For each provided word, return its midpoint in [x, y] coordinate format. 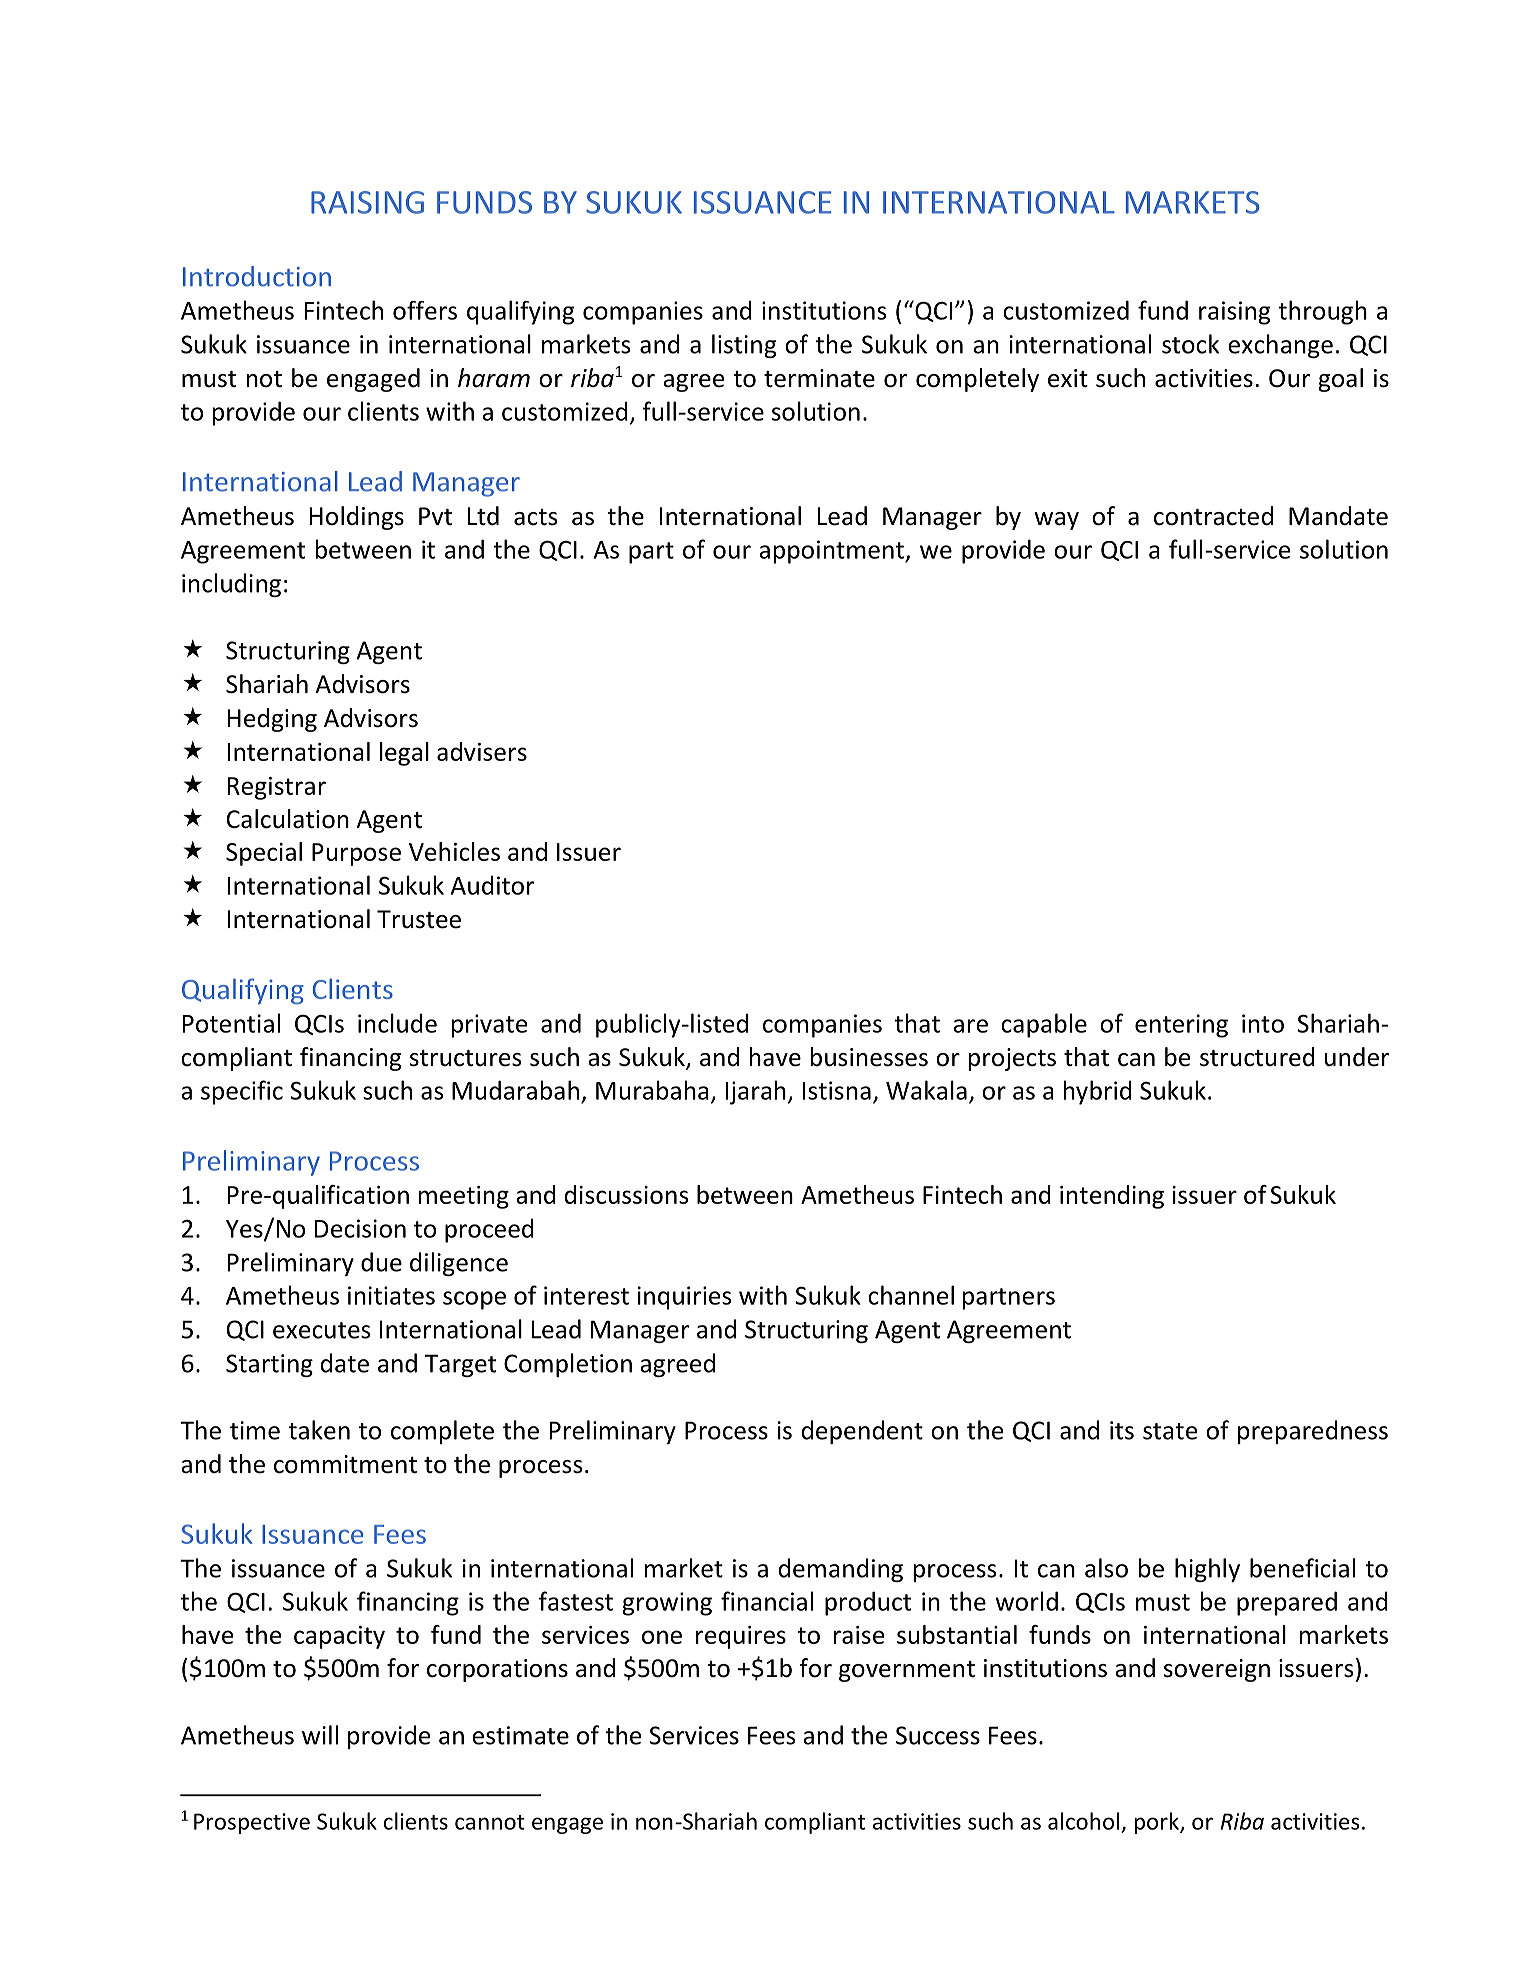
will [320, 1735]
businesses [869, 1057]
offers [425, 310]
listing [744, 346]
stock [1190, 344]
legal [404, 754]
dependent [862, 1432]
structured [1257, 1057]
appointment [832, 552]
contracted [1213, 516]
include [397, 1023]
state [1170, 1431]
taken [319, 1430]
